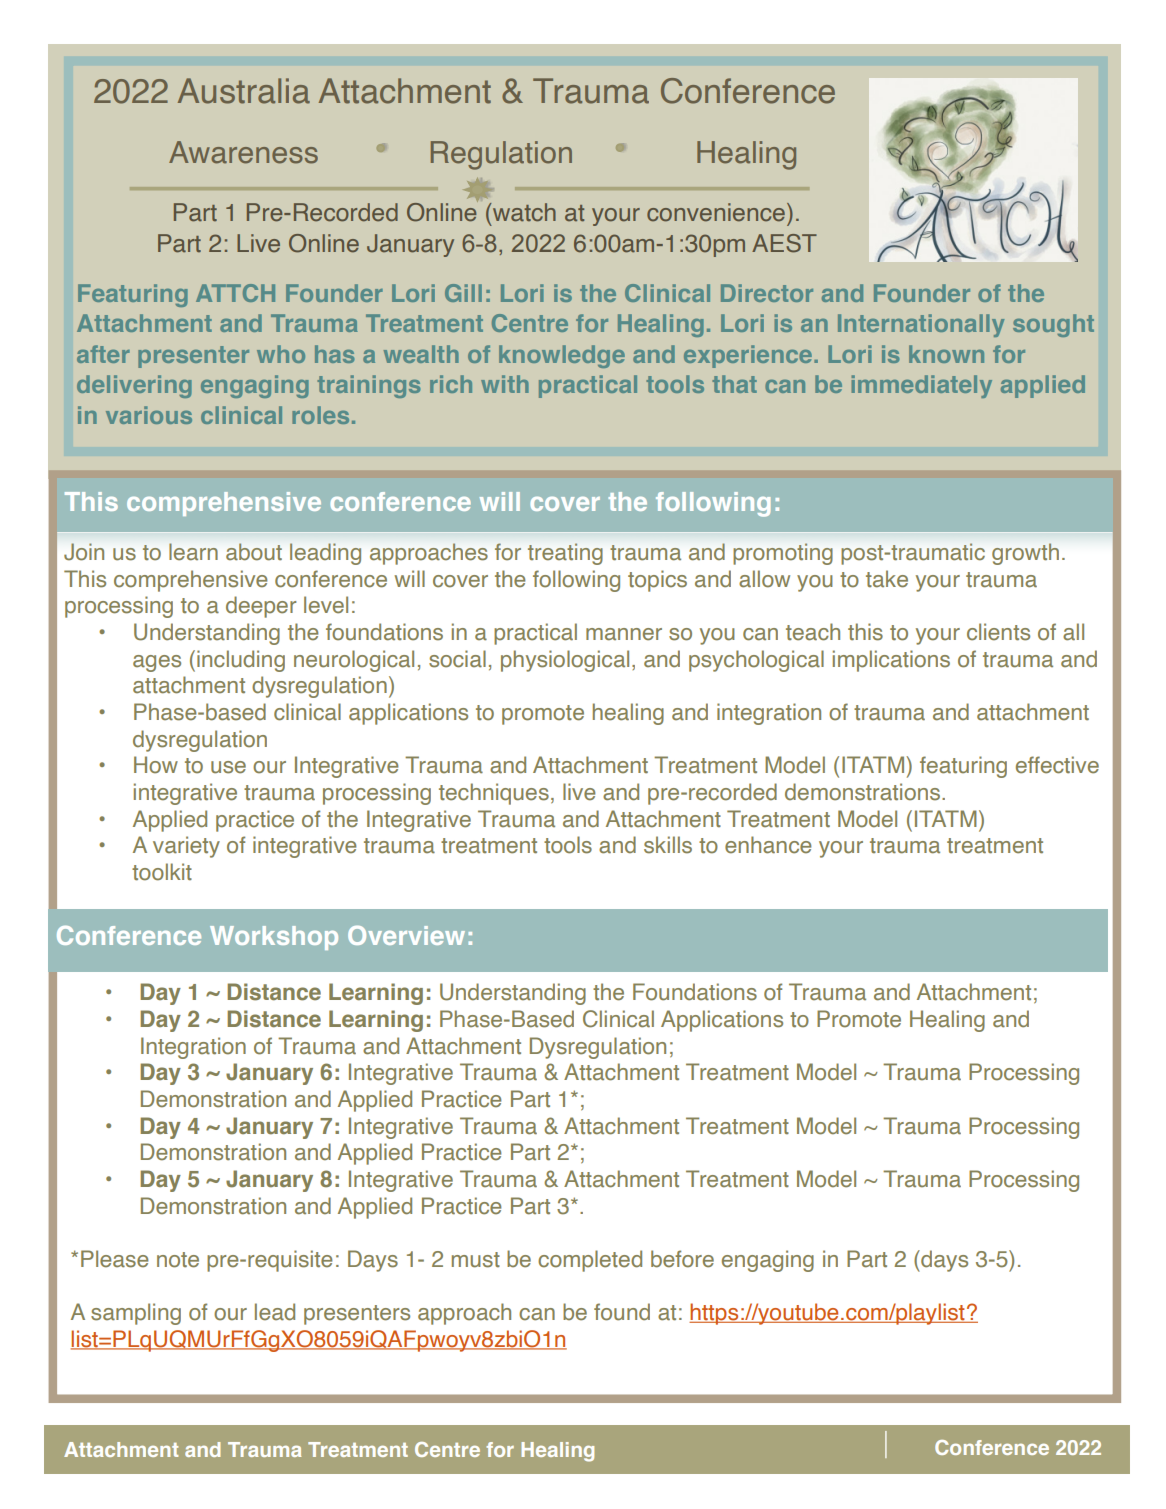 Image resolution: width=1166 pixels, height=1509 pixels. What do you see at coordinates (682, 1259) in the screenshot?
I see `before` at bounding box center [682, 1259].
